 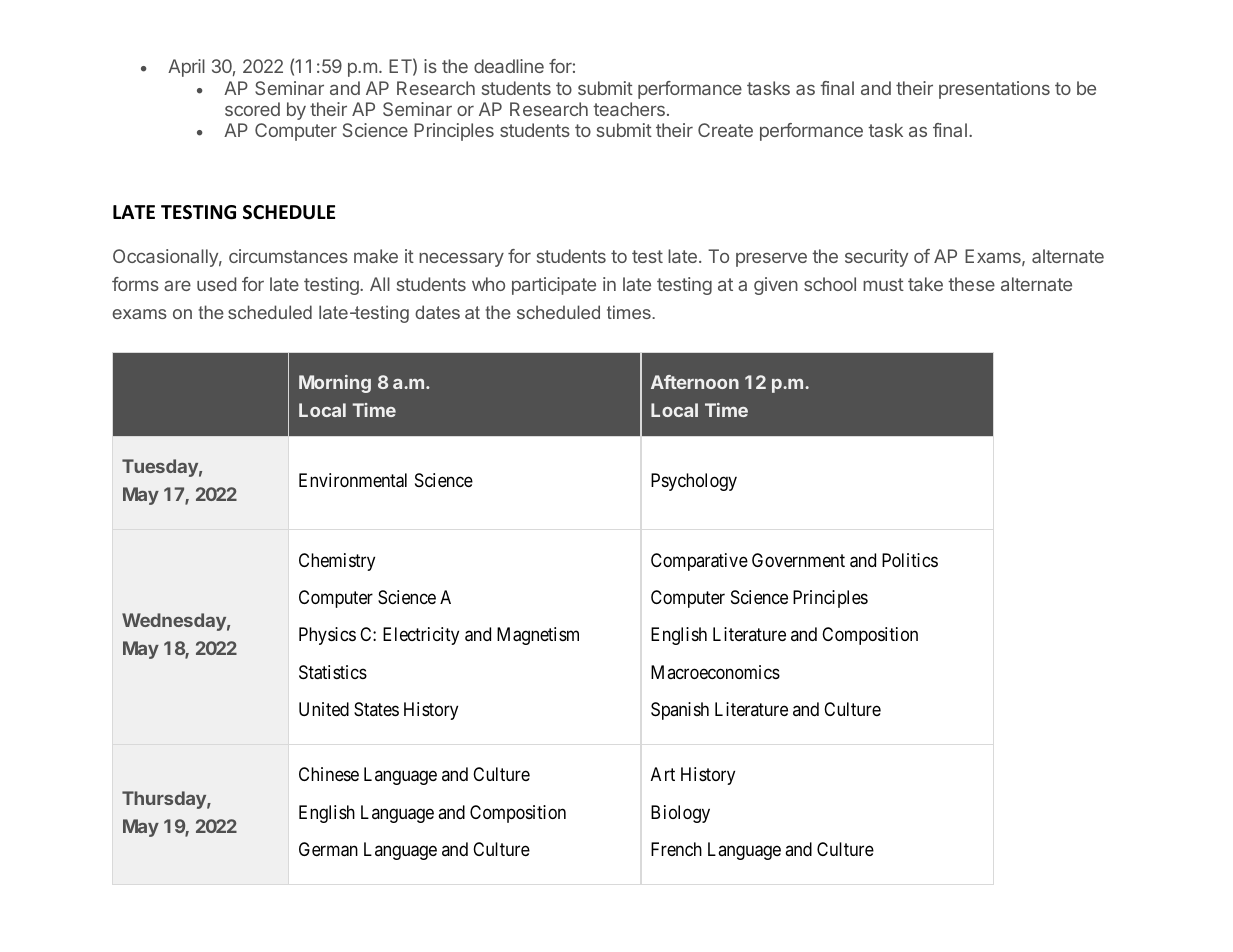 I want to click on participate, so click(x=554, y=286).
